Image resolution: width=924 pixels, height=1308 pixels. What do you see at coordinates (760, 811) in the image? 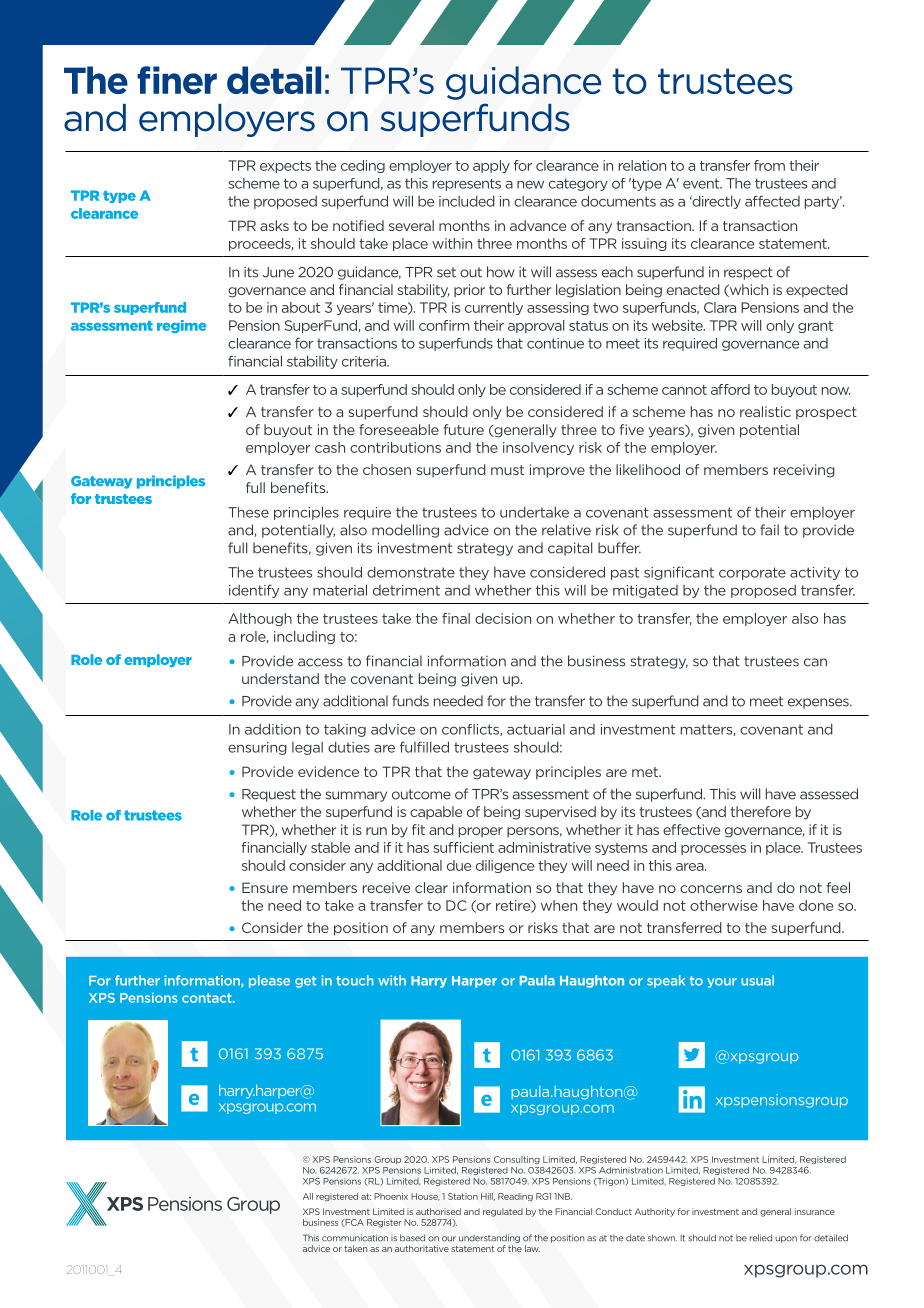
I see `therefore` at bounding box center [760, 811].
